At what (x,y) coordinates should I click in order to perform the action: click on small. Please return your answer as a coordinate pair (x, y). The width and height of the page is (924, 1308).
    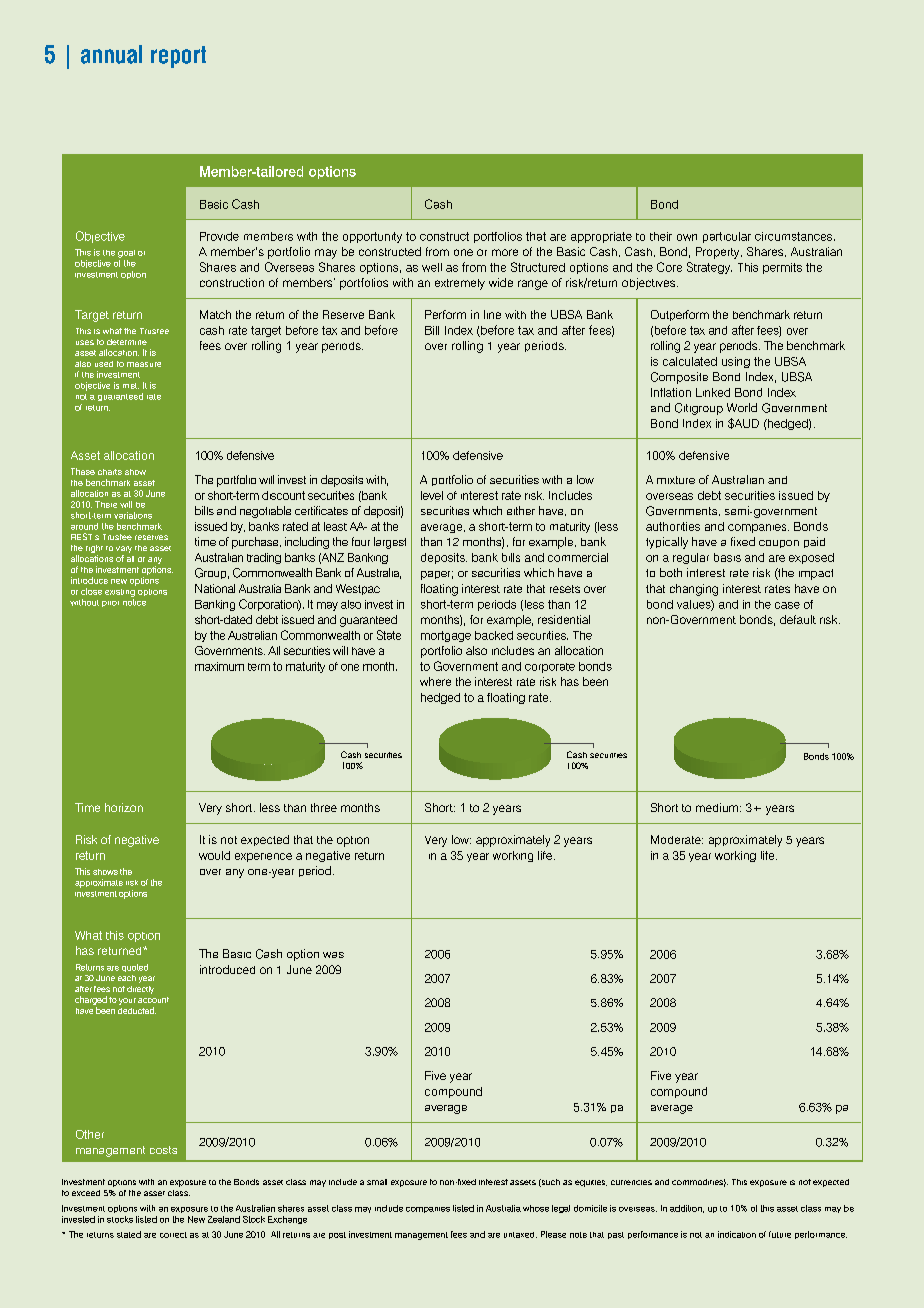
    Looking at the image, I should click on (377, 1182).
